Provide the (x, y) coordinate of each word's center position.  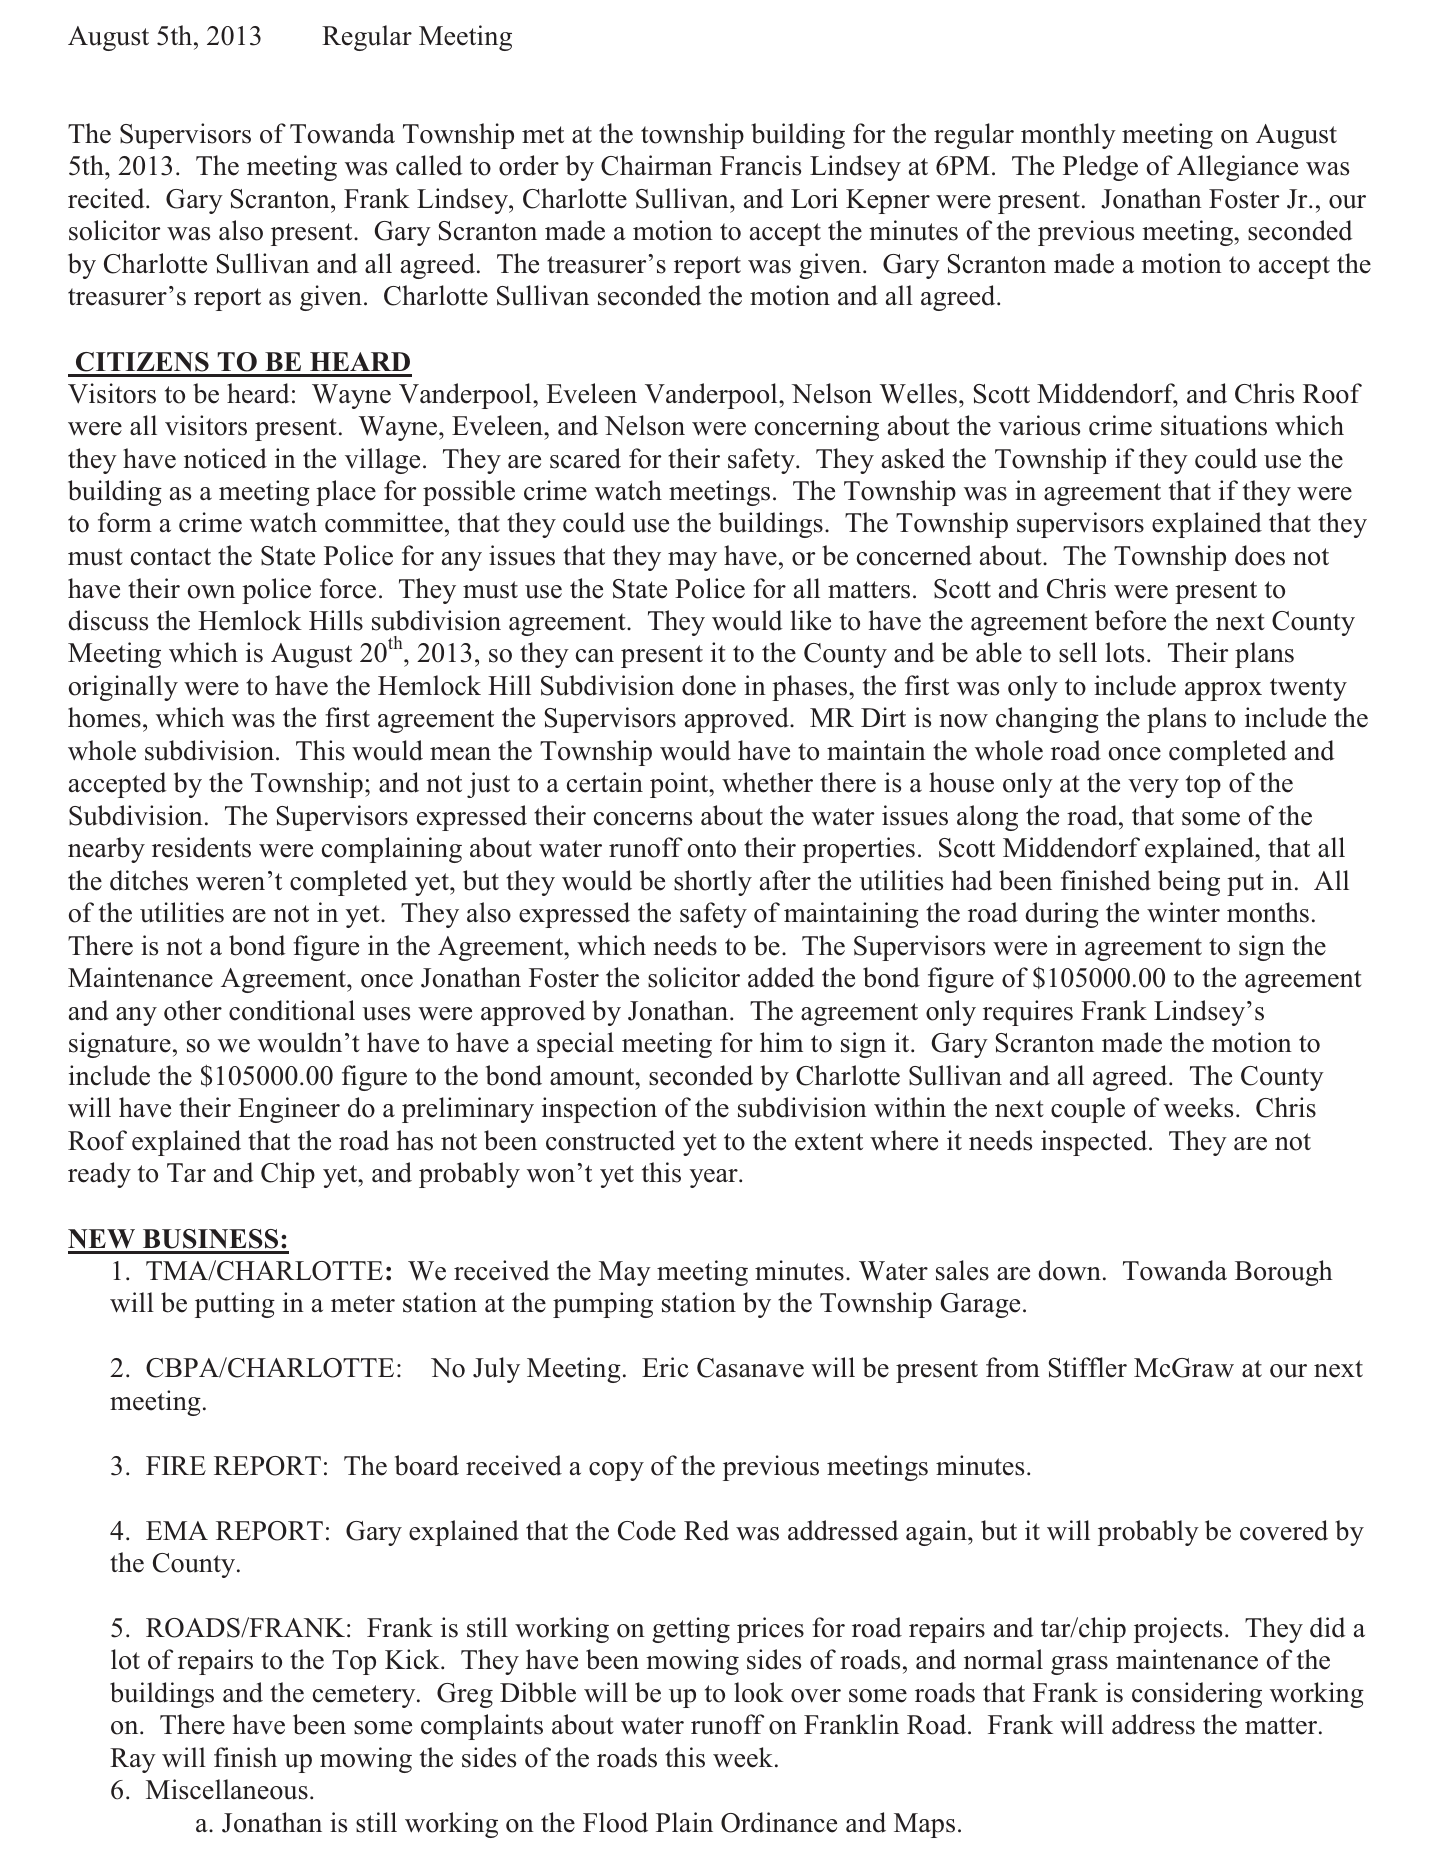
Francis (760, 165)
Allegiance (1237, 168)
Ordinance (779, 1822)
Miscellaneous (227, 1789)
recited (107, 198)
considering (1197, 1695)
